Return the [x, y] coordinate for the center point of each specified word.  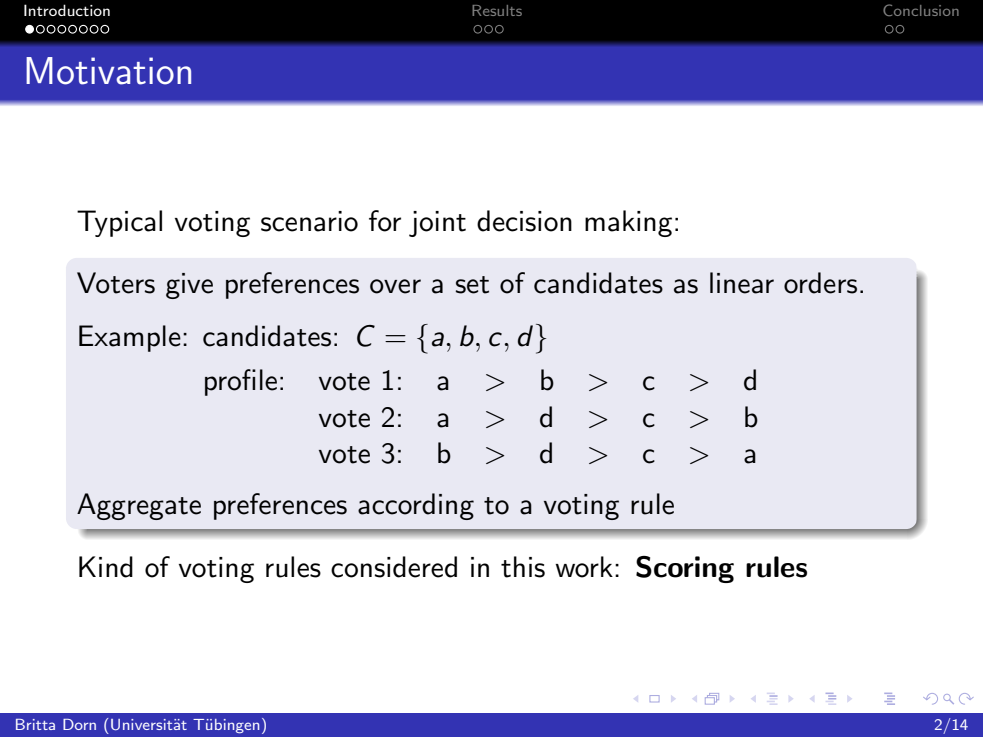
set [472, 285]
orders [820, 283]
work [584, 567]
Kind [106, 567]
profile [241, 382]
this [523, 567]
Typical [119, 223]
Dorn [79, 724]
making [628, 223]
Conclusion [921, 10]
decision [524, 221]
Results [497, 10]
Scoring [685, 569]
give [189, 286]
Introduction [67, 10]
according [416, 506]
